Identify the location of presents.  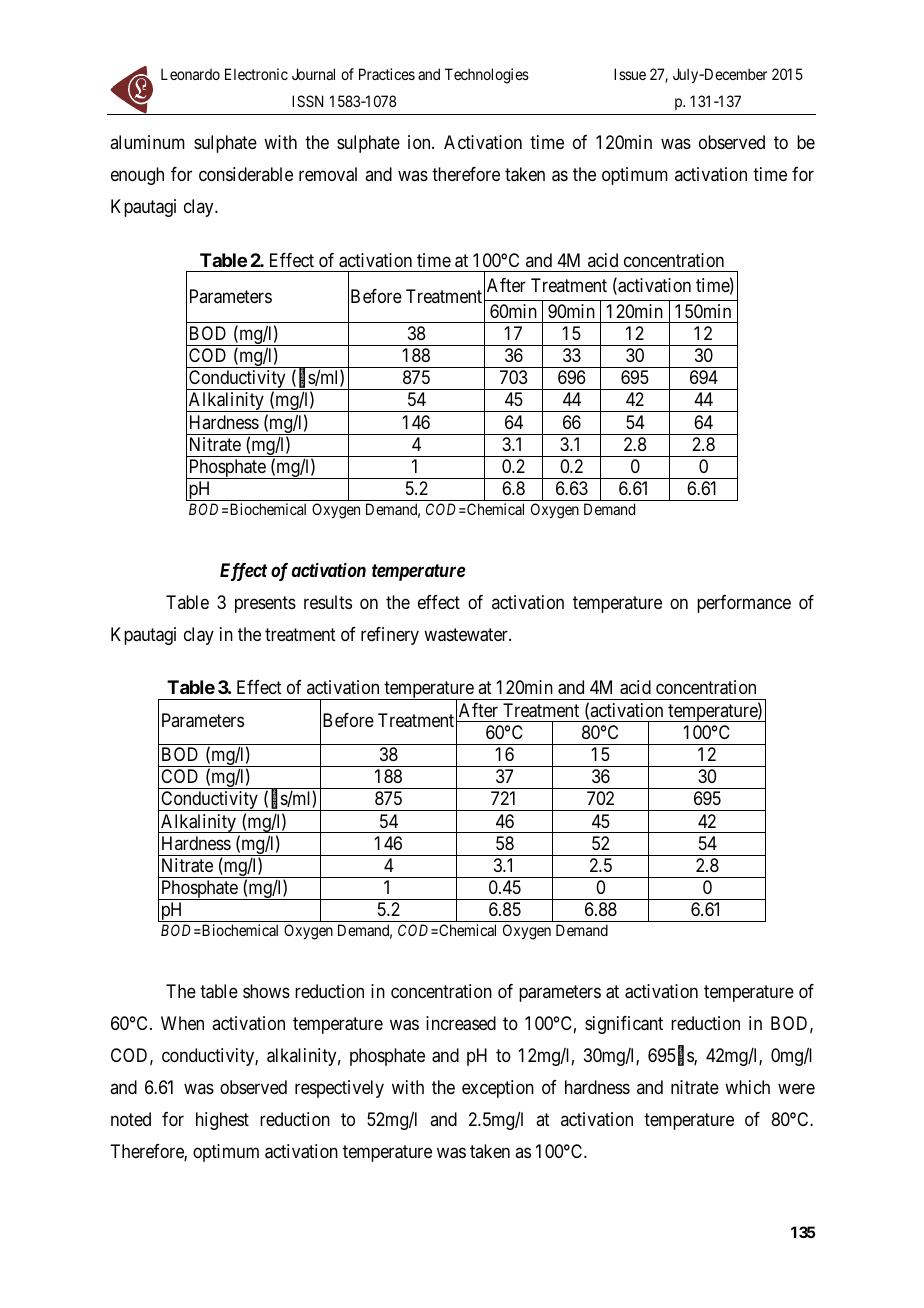
(265, 604).
